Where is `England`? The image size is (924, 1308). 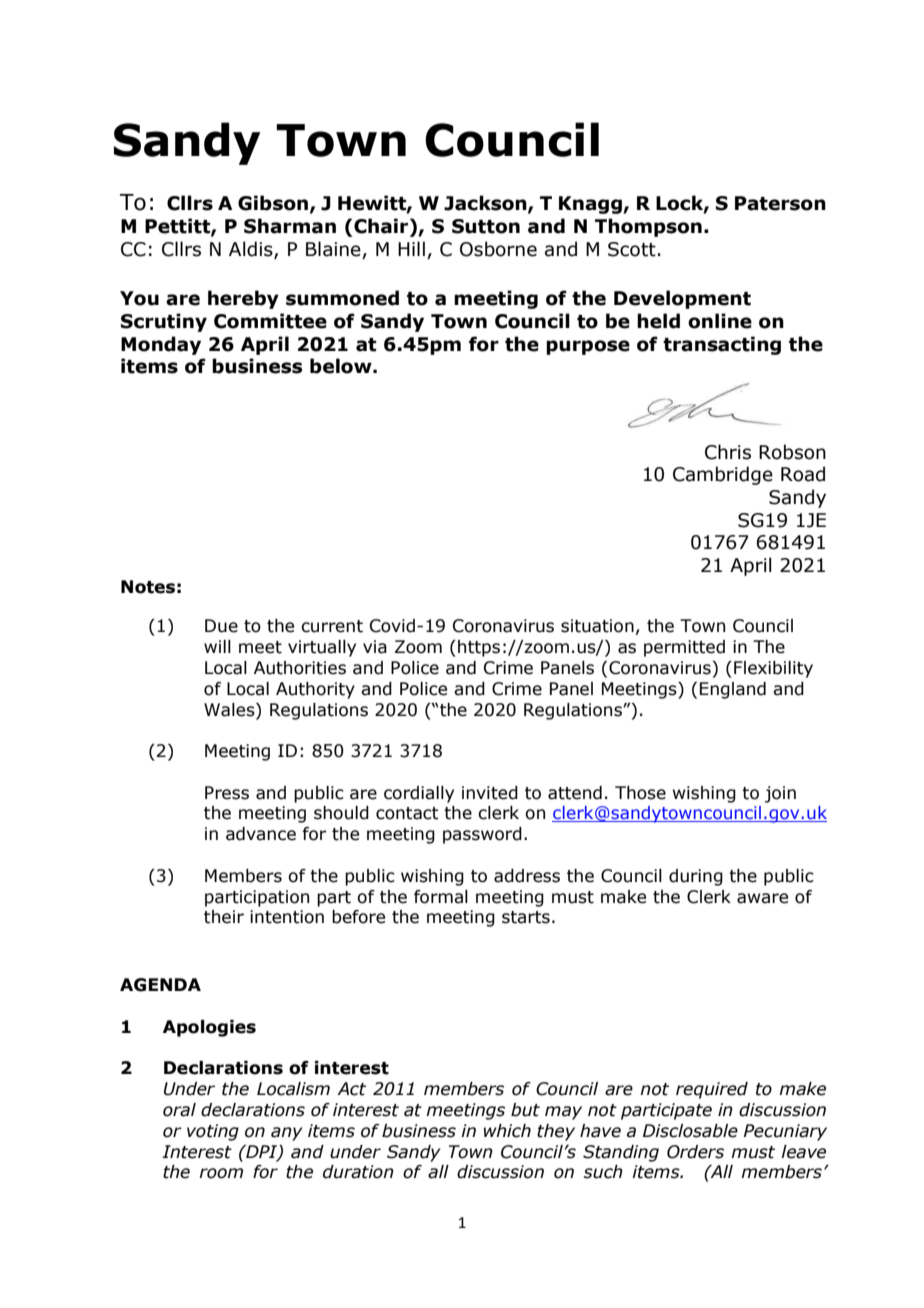
England is located at coordinates (733, 690).
